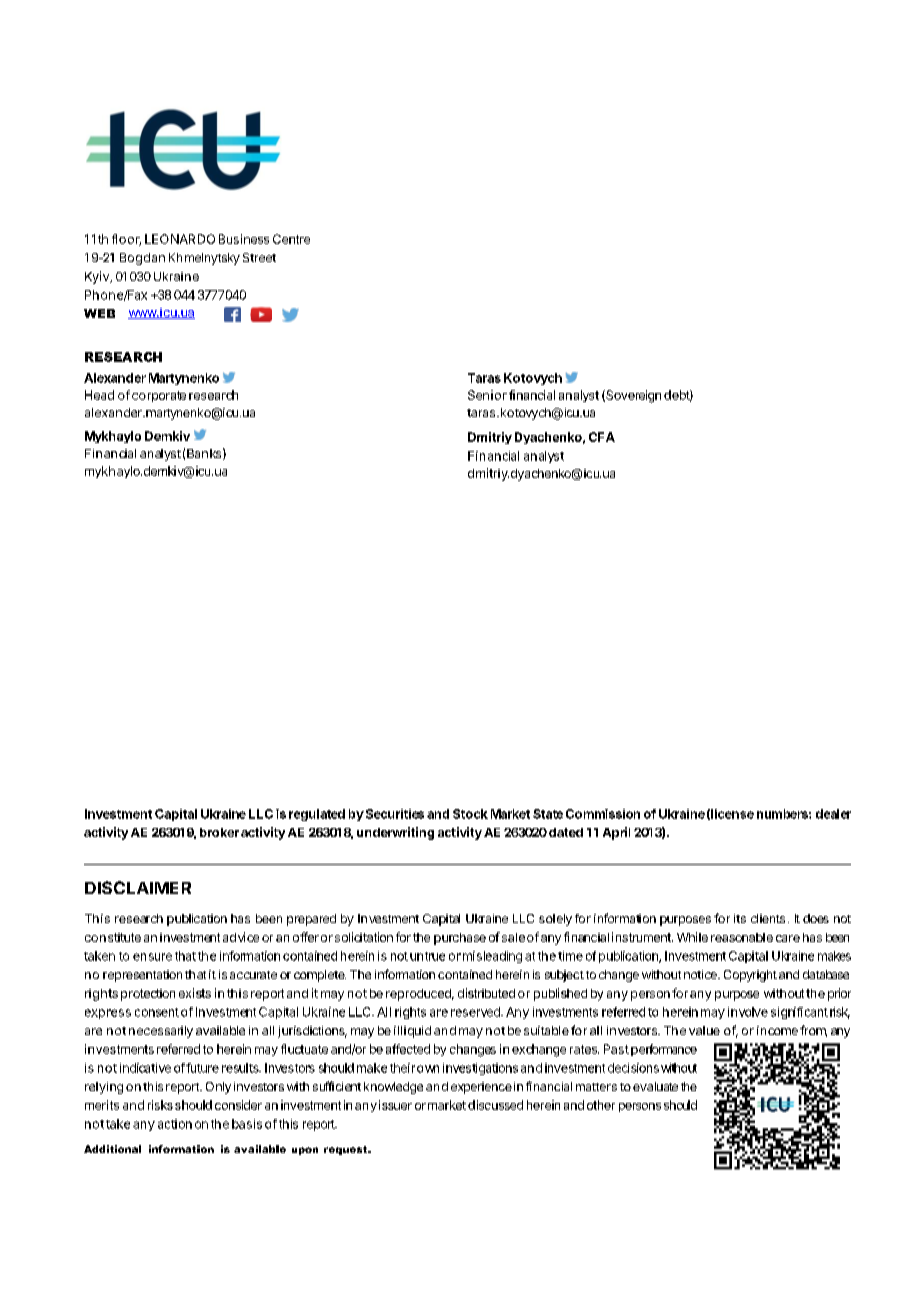 Image resolution: width=924 pixels, height=1308 pixels. What do you see at coordinates (291, 239) in the document?
I see `Centre` at bounding box center [291, 239].
